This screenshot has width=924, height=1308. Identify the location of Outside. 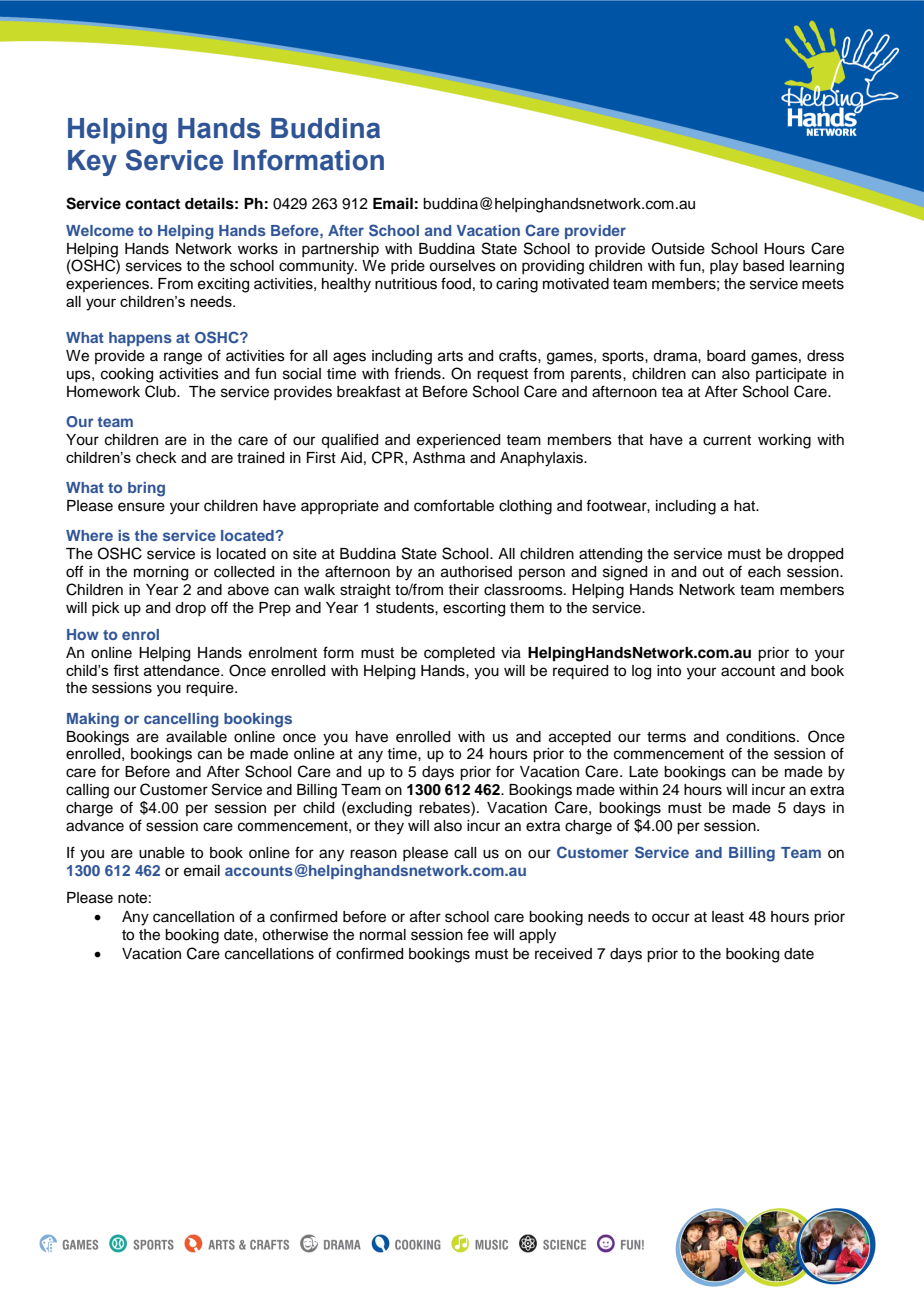
(678, 248).
